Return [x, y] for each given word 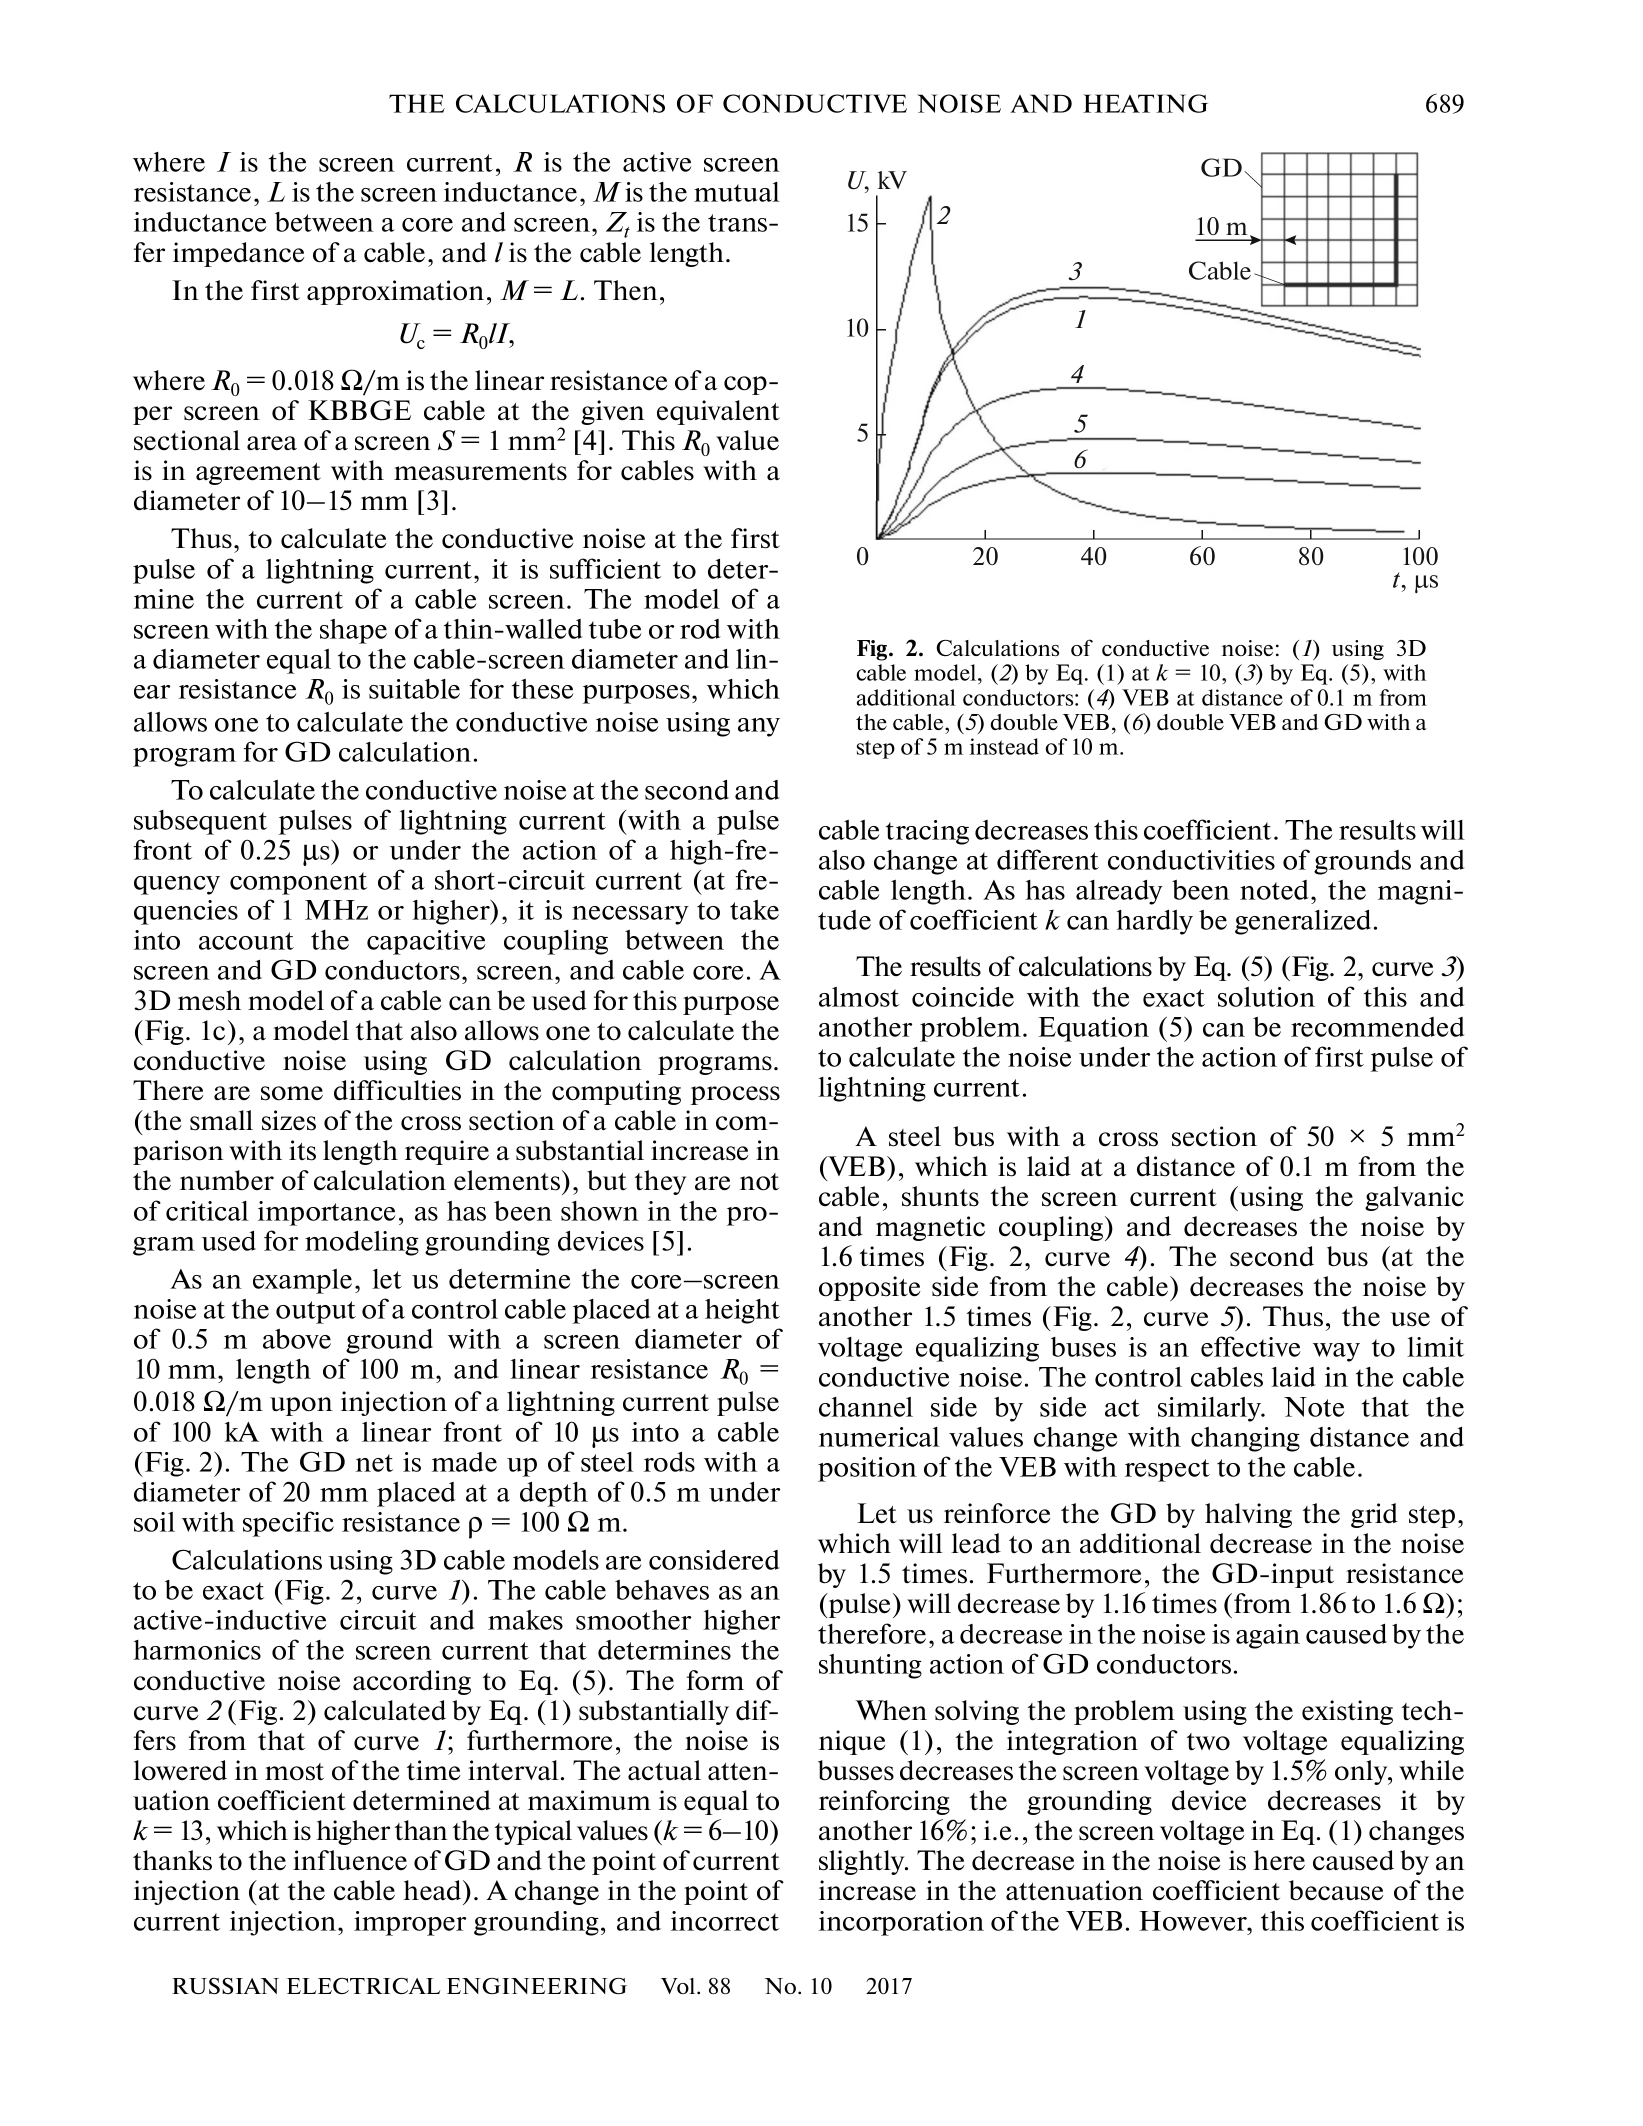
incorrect [725, 1921]
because [1336, 1890]
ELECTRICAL [364, 1986]
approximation [395, 292]
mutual [737, 192]
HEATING [1145, 103]
